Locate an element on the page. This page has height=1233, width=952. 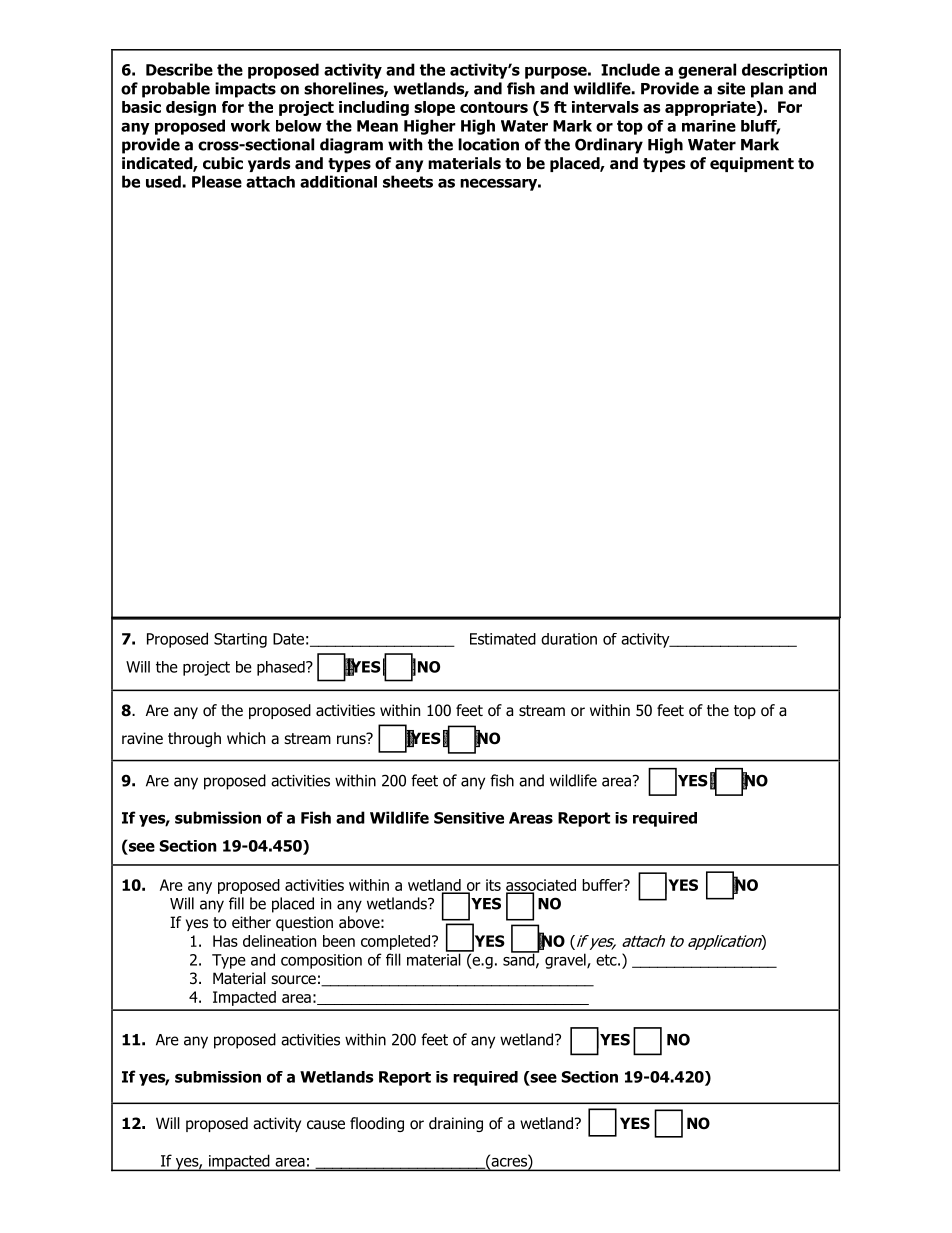
slope is located at coordinates (434, 108).
